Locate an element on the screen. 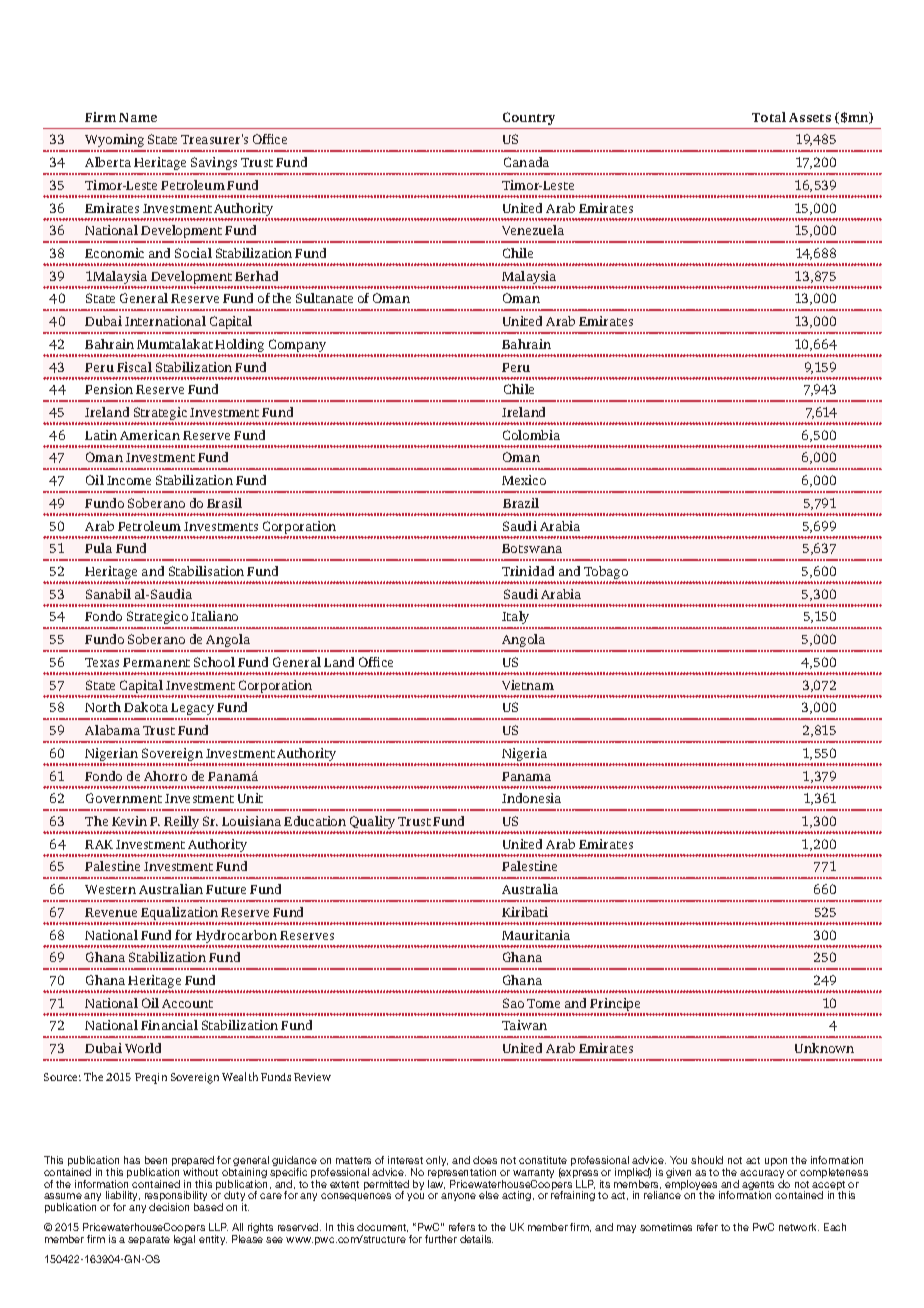 The image size is (924, 1308). Vietnam is located at coordinates (528, 685).
